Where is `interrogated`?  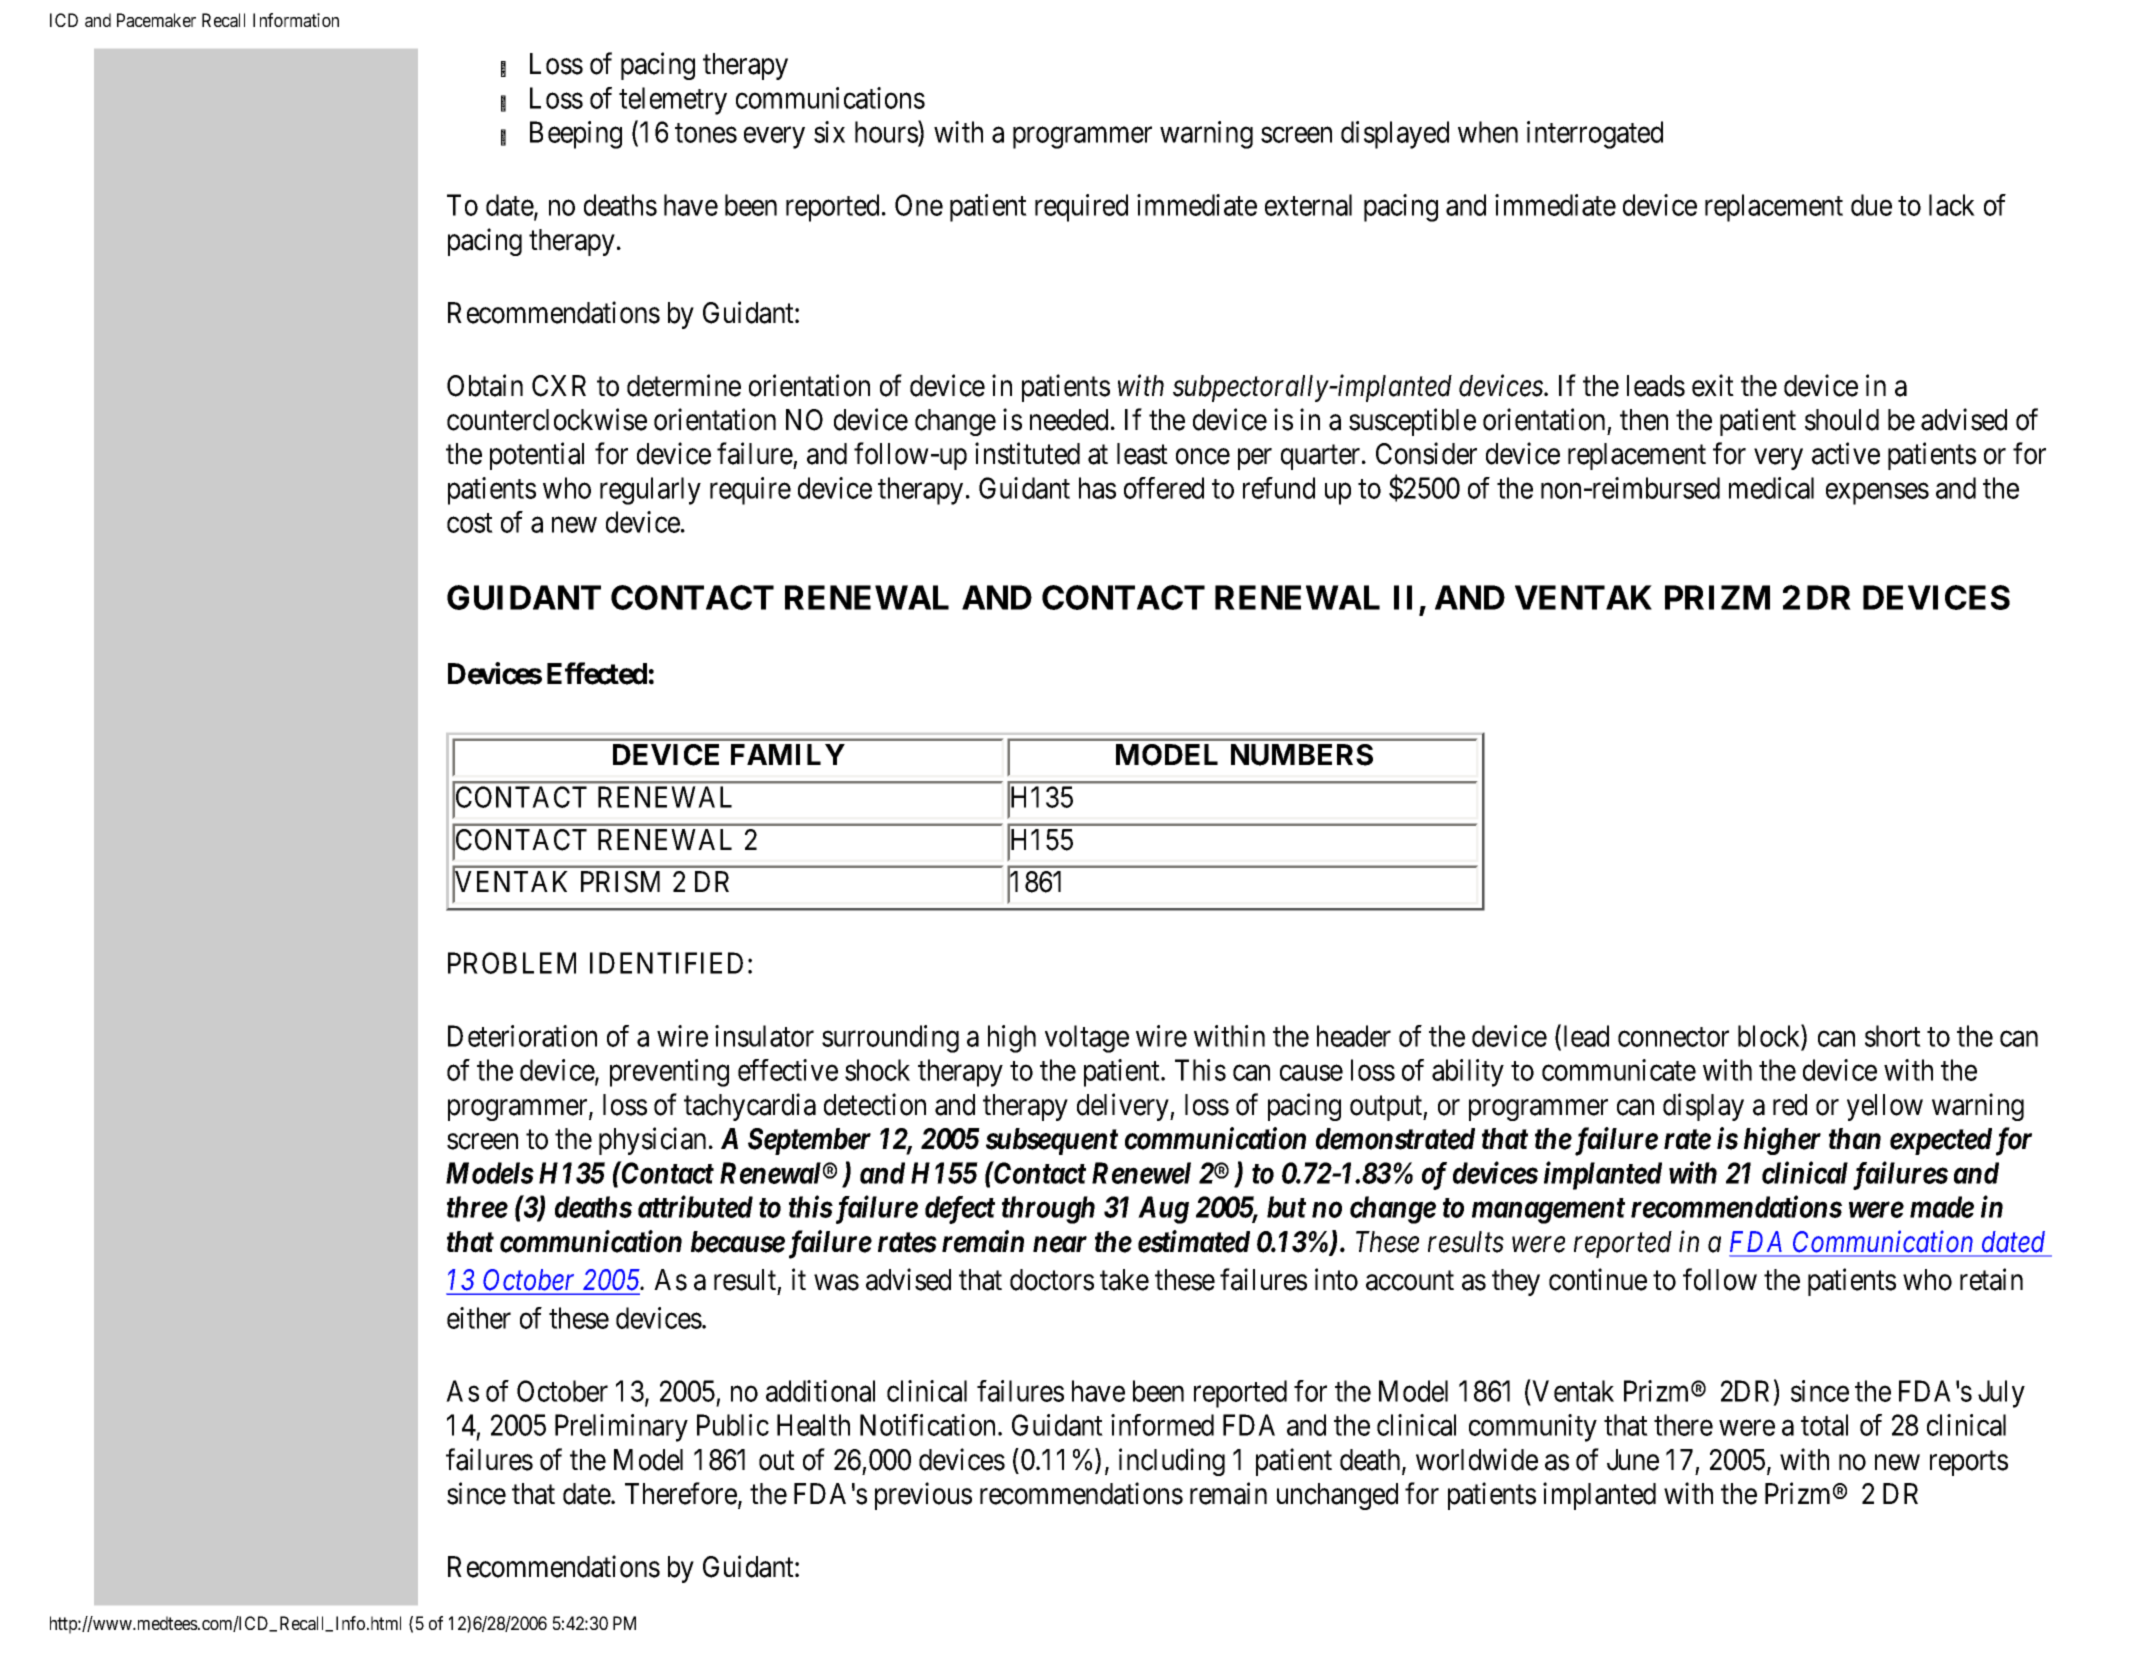 interrogated is located at coordinates (1595, 135).
